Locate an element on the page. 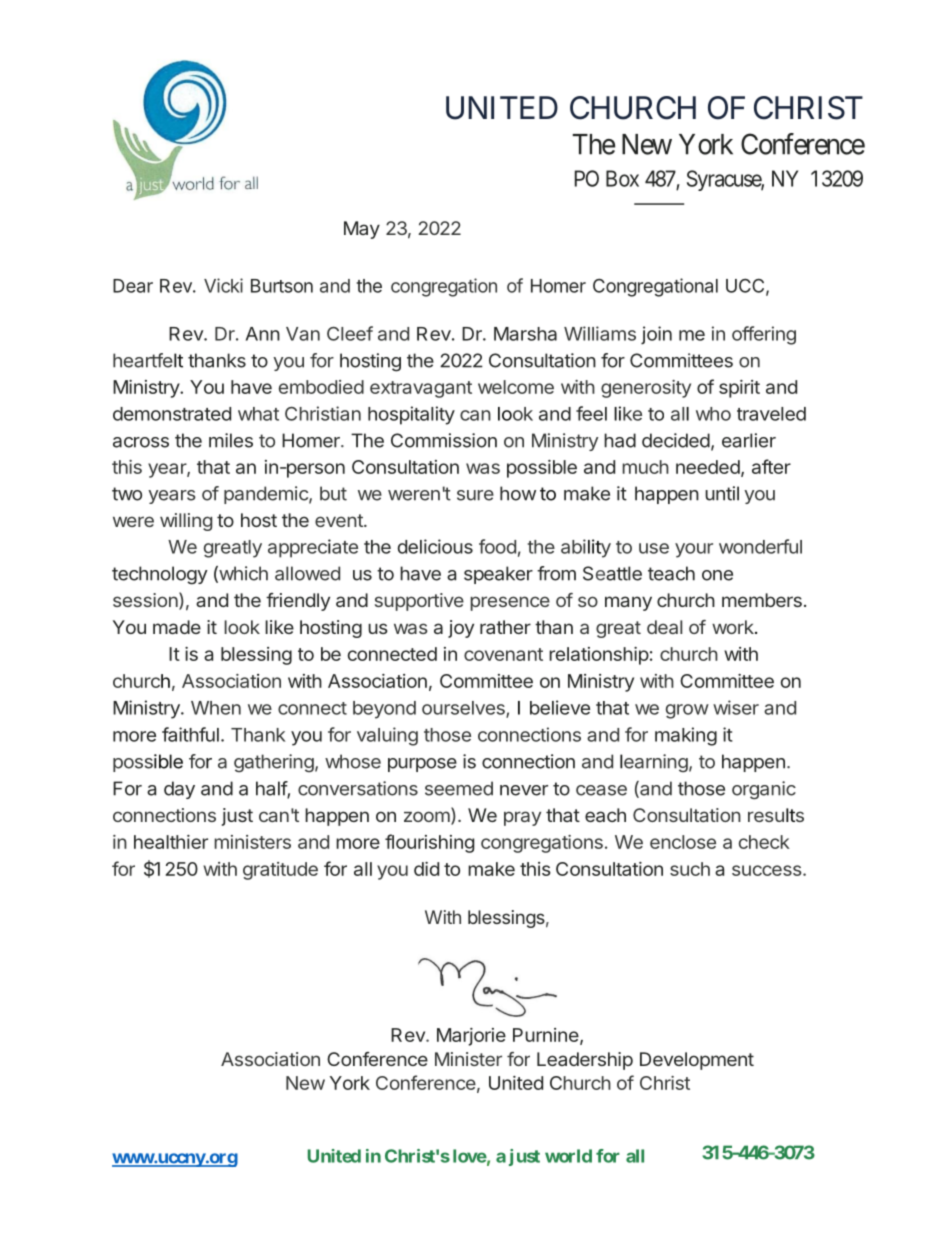 This page has width=952, height=1233. Commission is located at coordinates (444, 440).
